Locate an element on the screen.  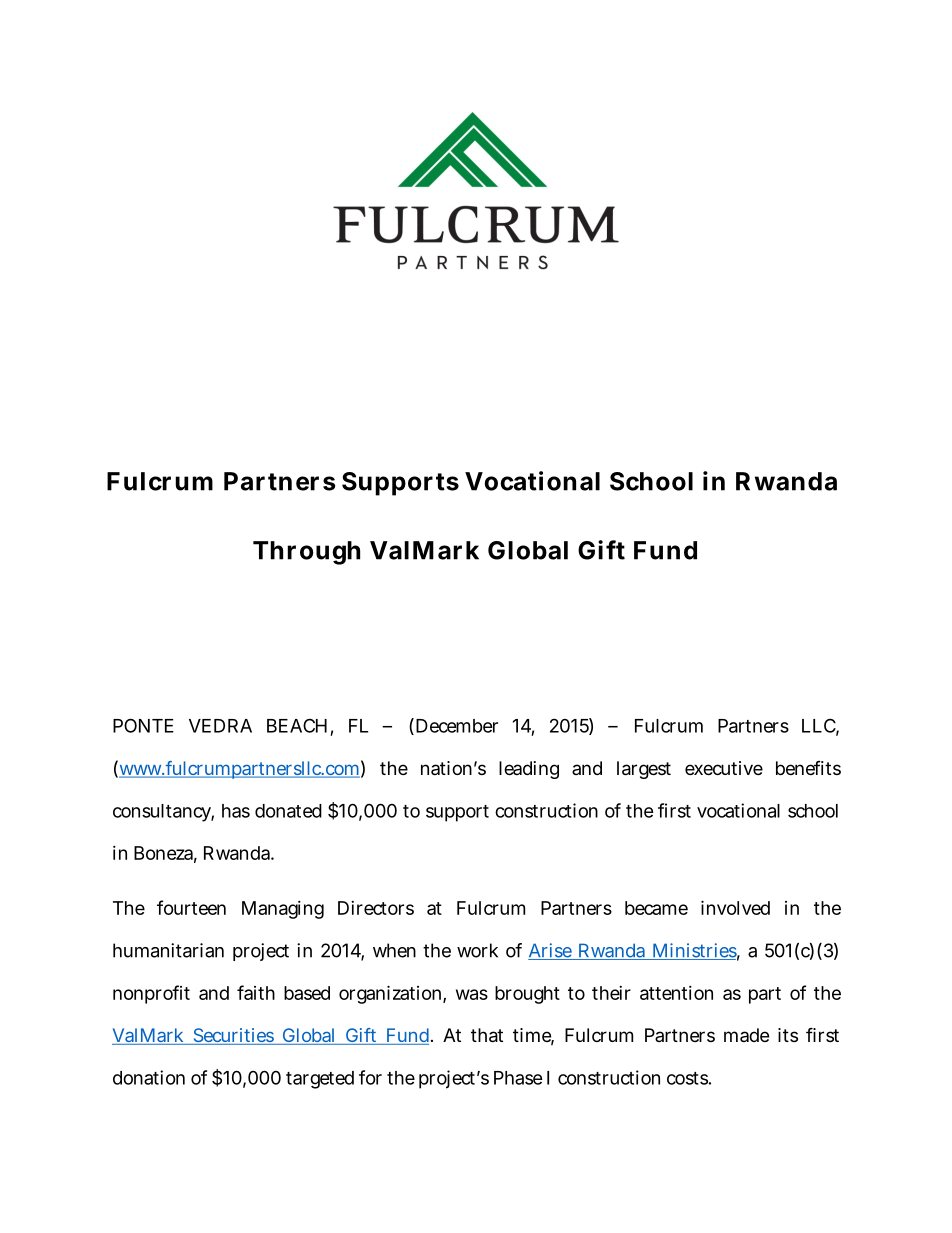
Securities is located at coordinates (233, 1036).
